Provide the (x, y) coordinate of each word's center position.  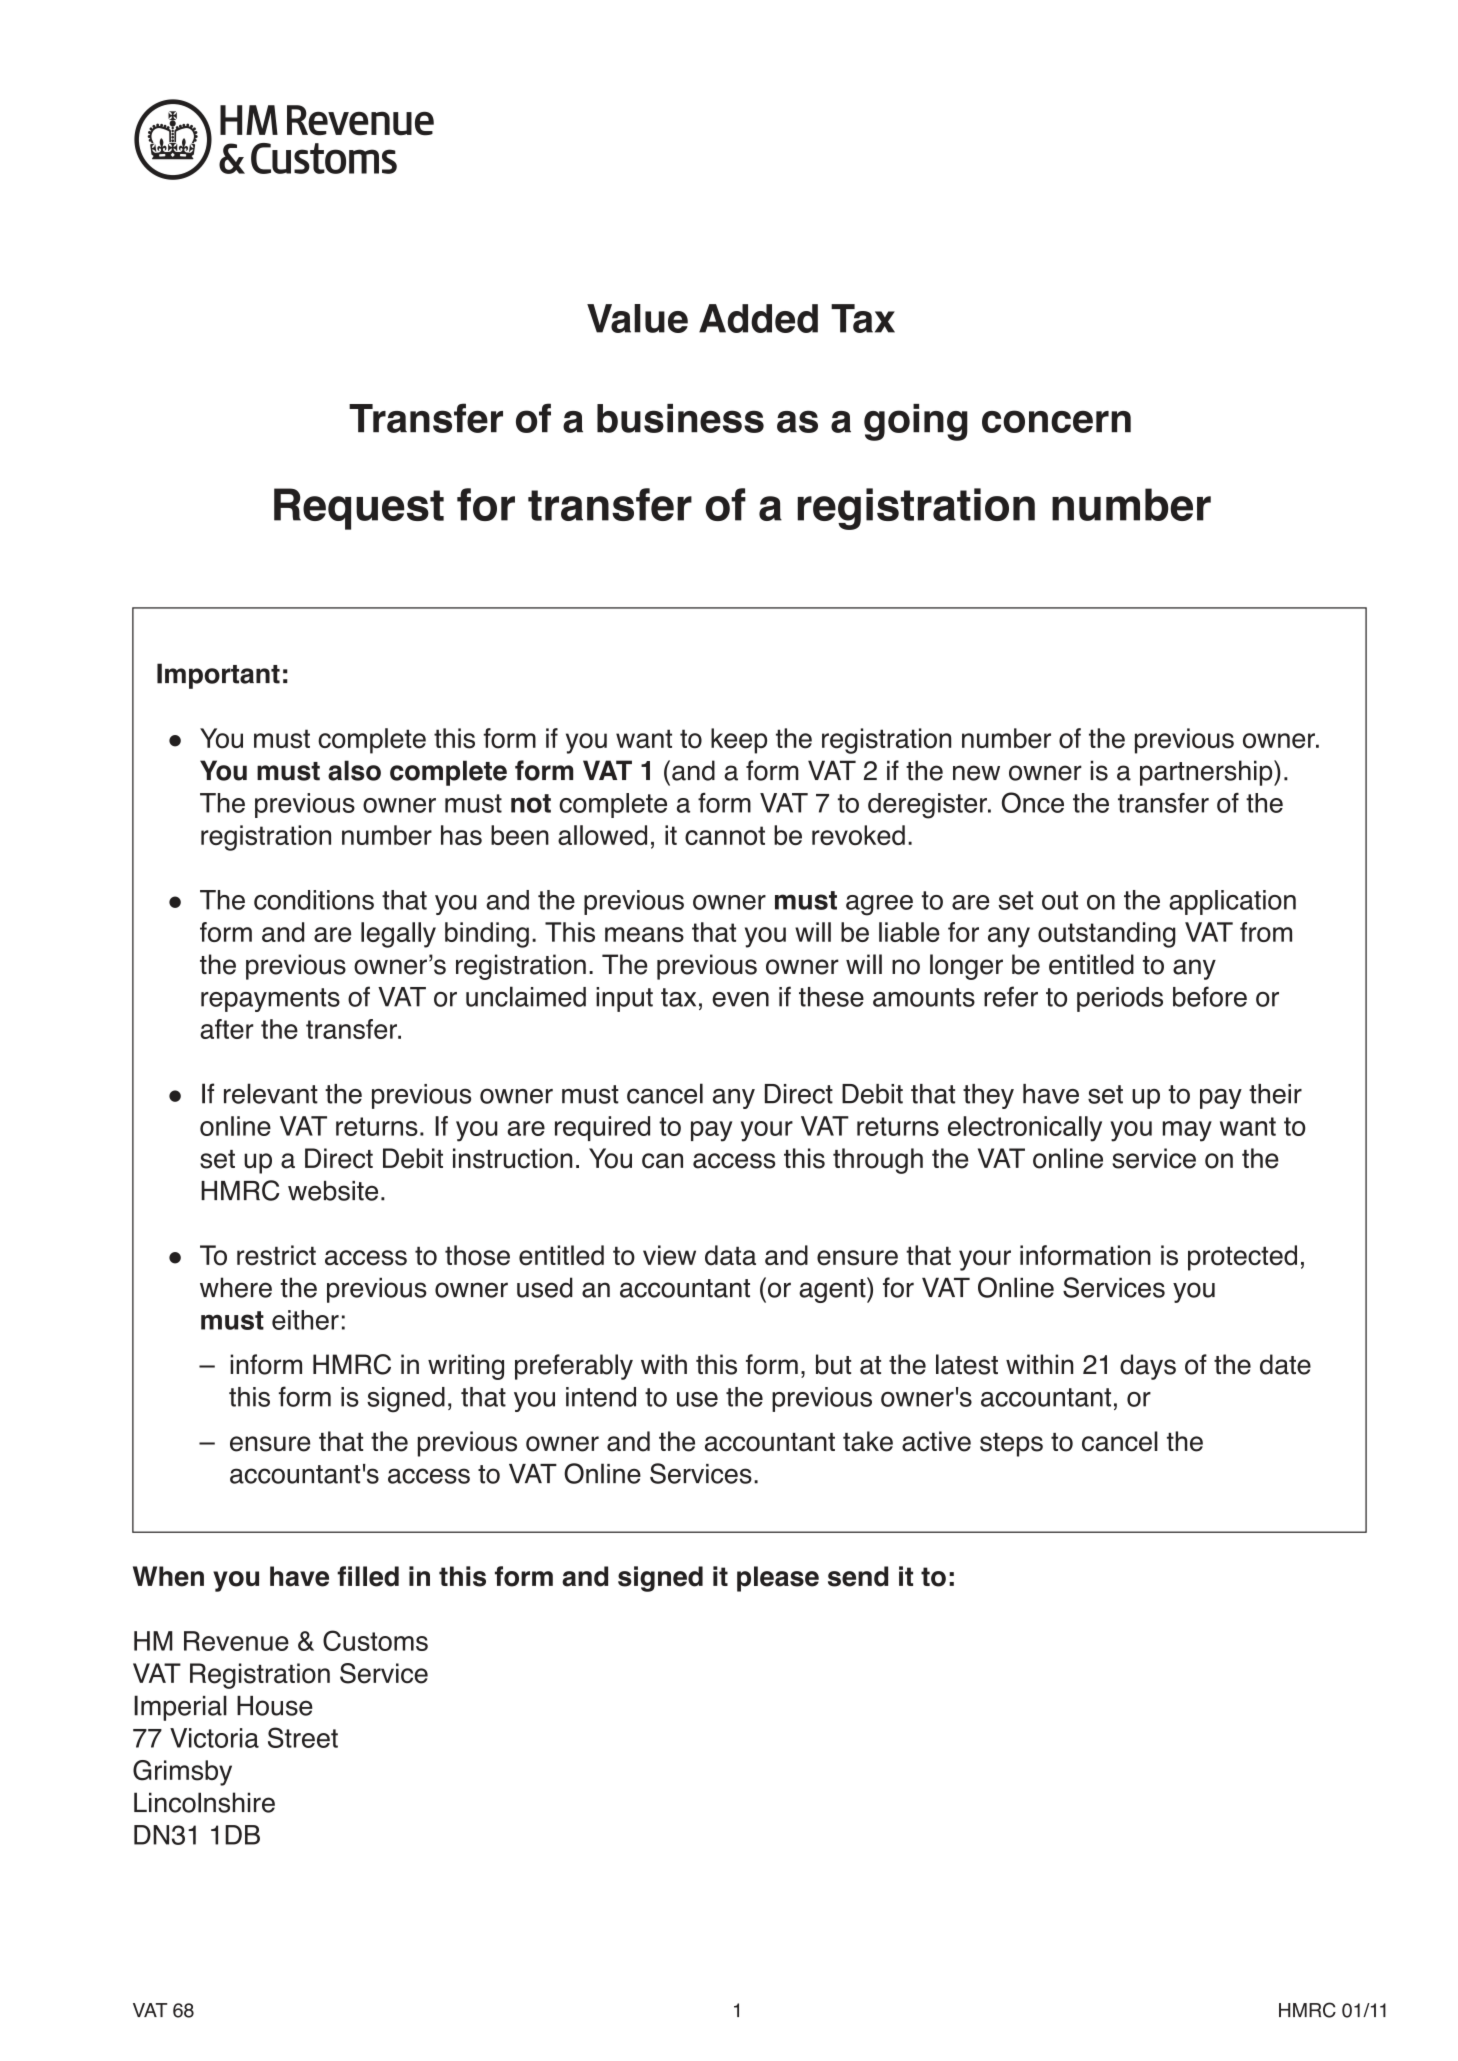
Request (359, 509)
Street (303, 1737)
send (858, 1576)
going (916, 422)
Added (758, 318)
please (778, 1579)
